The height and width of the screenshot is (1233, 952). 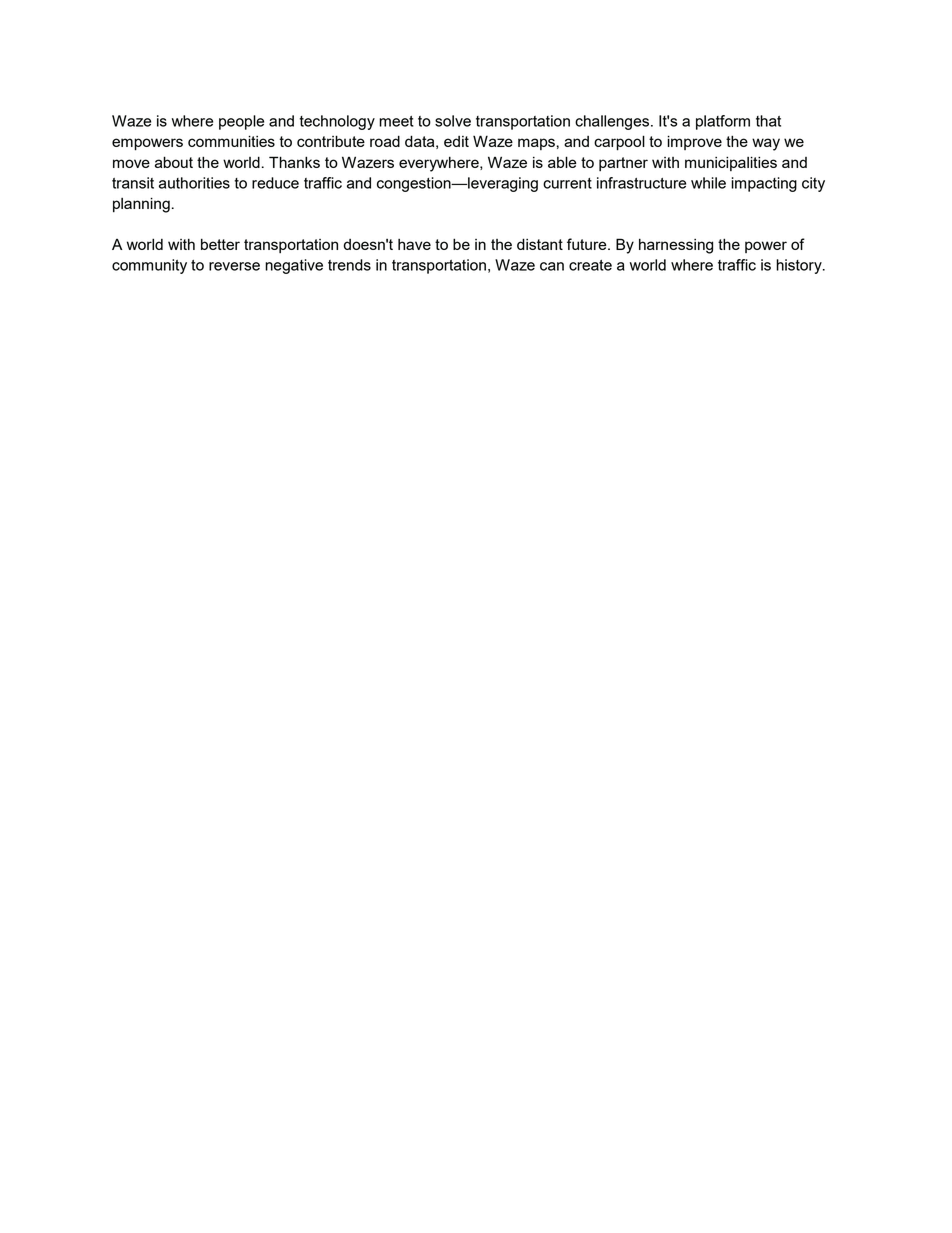 What do you see at coordinates (552, 266) in the screenshot?
I see `can` at bounding box center [552, 266].
